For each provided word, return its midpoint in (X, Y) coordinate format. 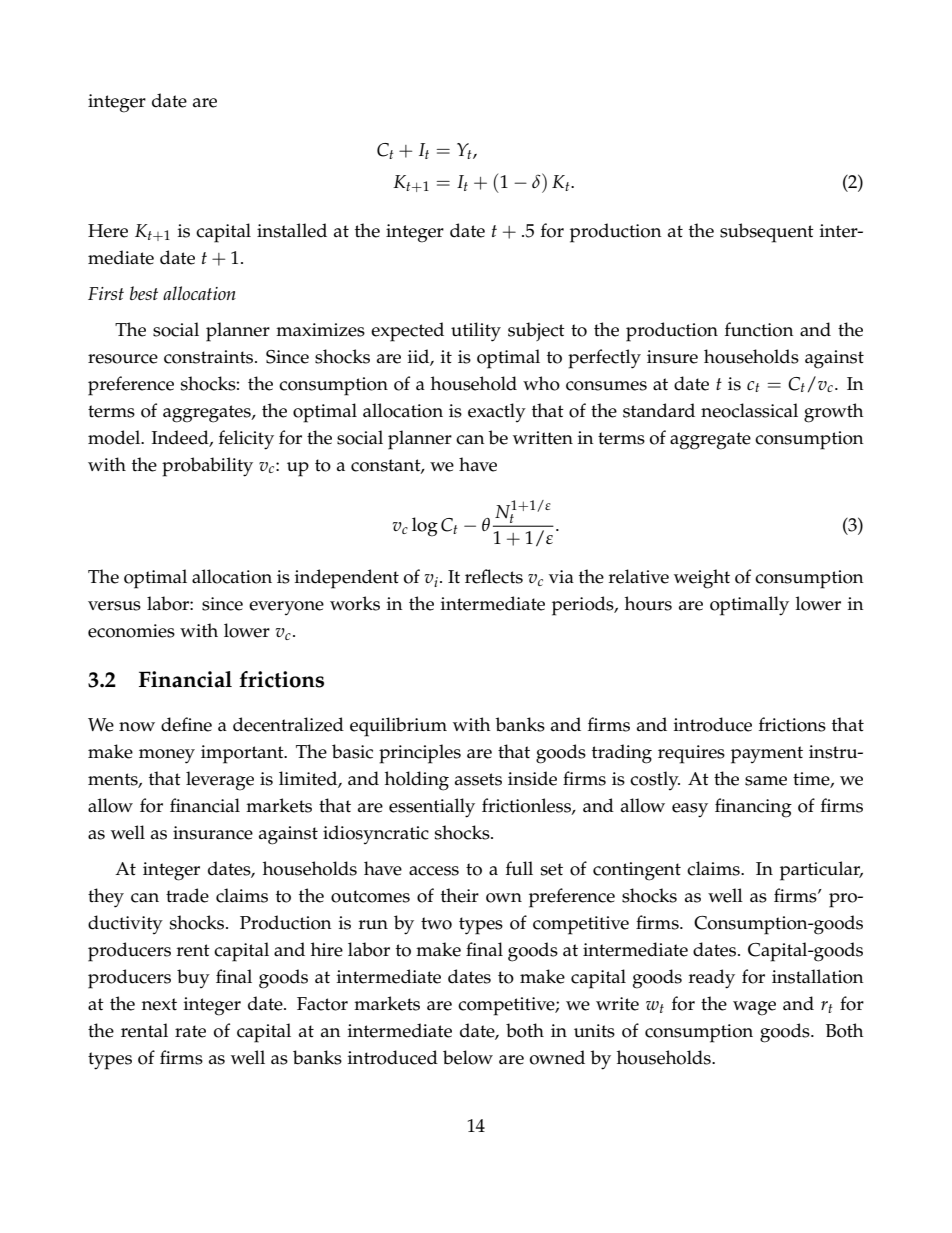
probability (207, 467)
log (425, 527)
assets (478, 779)
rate (190, 1031)
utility (476, 332)
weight (702, 579)
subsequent (767, 233)
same (766, 781)
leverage (220, 781)
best (144, 293)
